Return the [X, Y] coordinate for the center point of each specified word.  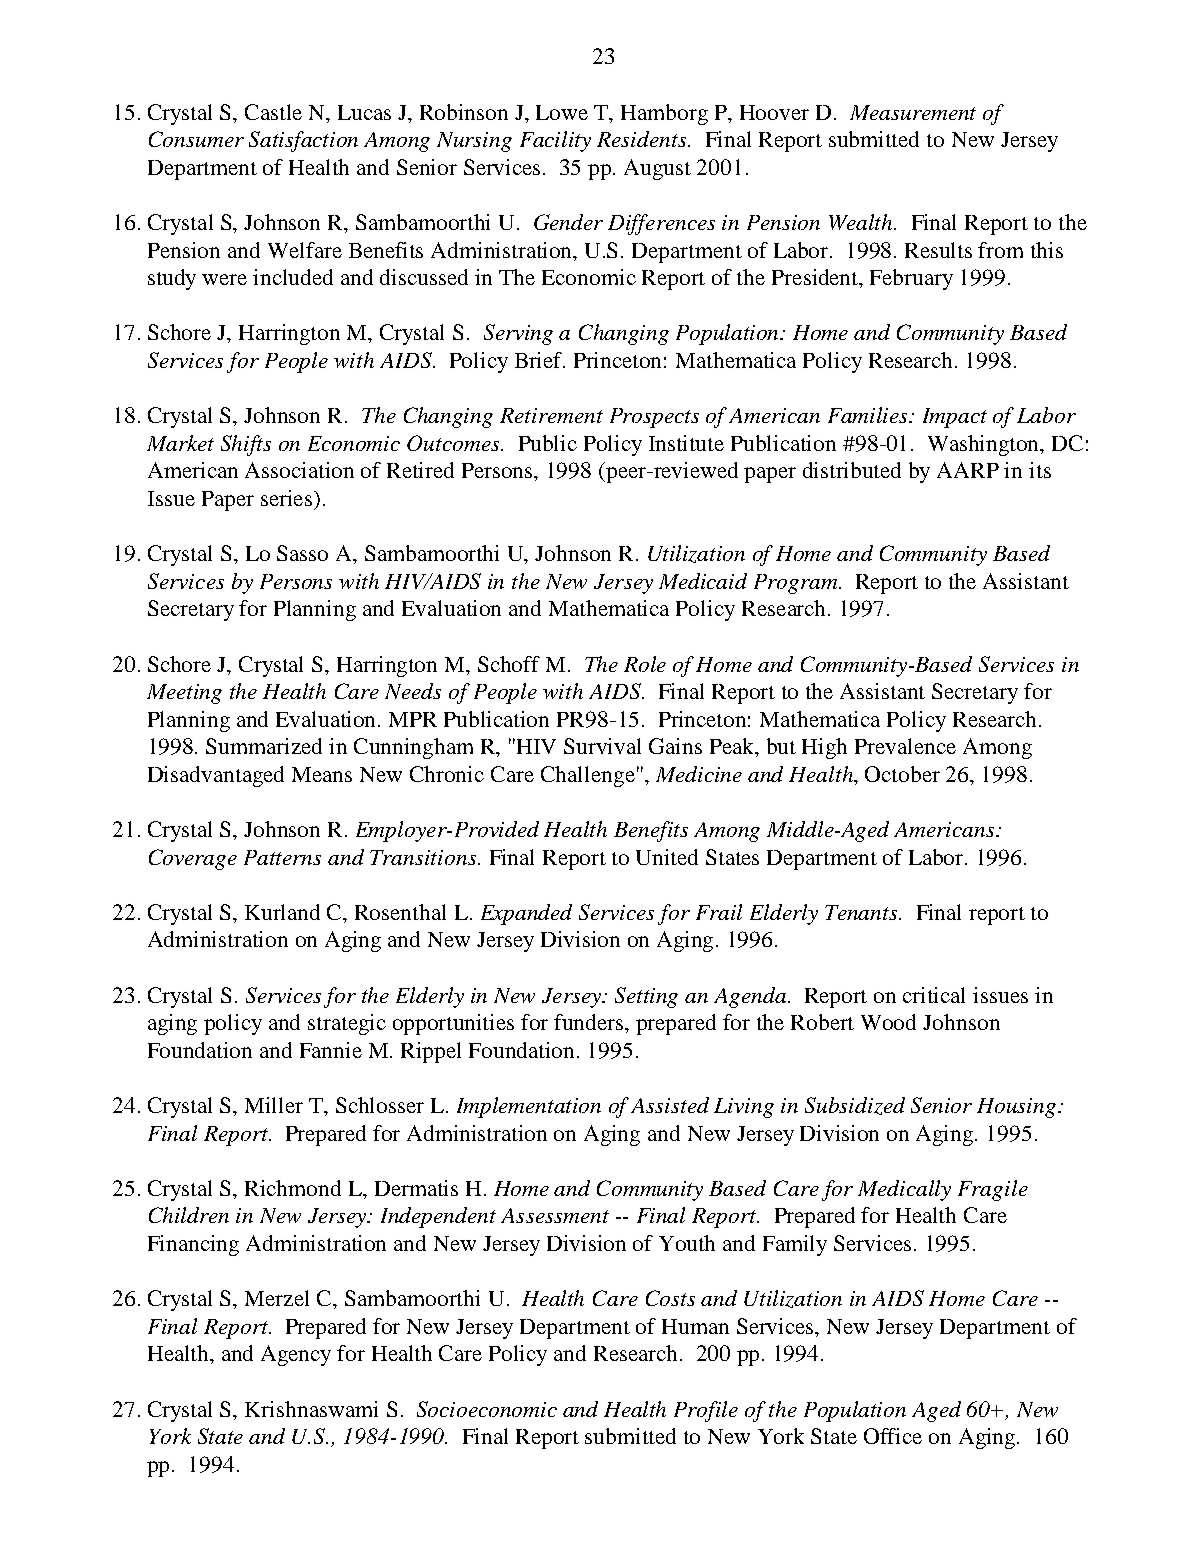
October [902, 774]
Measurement [913, 112]
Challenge [588, 776]
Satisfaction [303, 141]
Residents [643, 139]
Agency [296, 1355]
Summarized [264, 746]
